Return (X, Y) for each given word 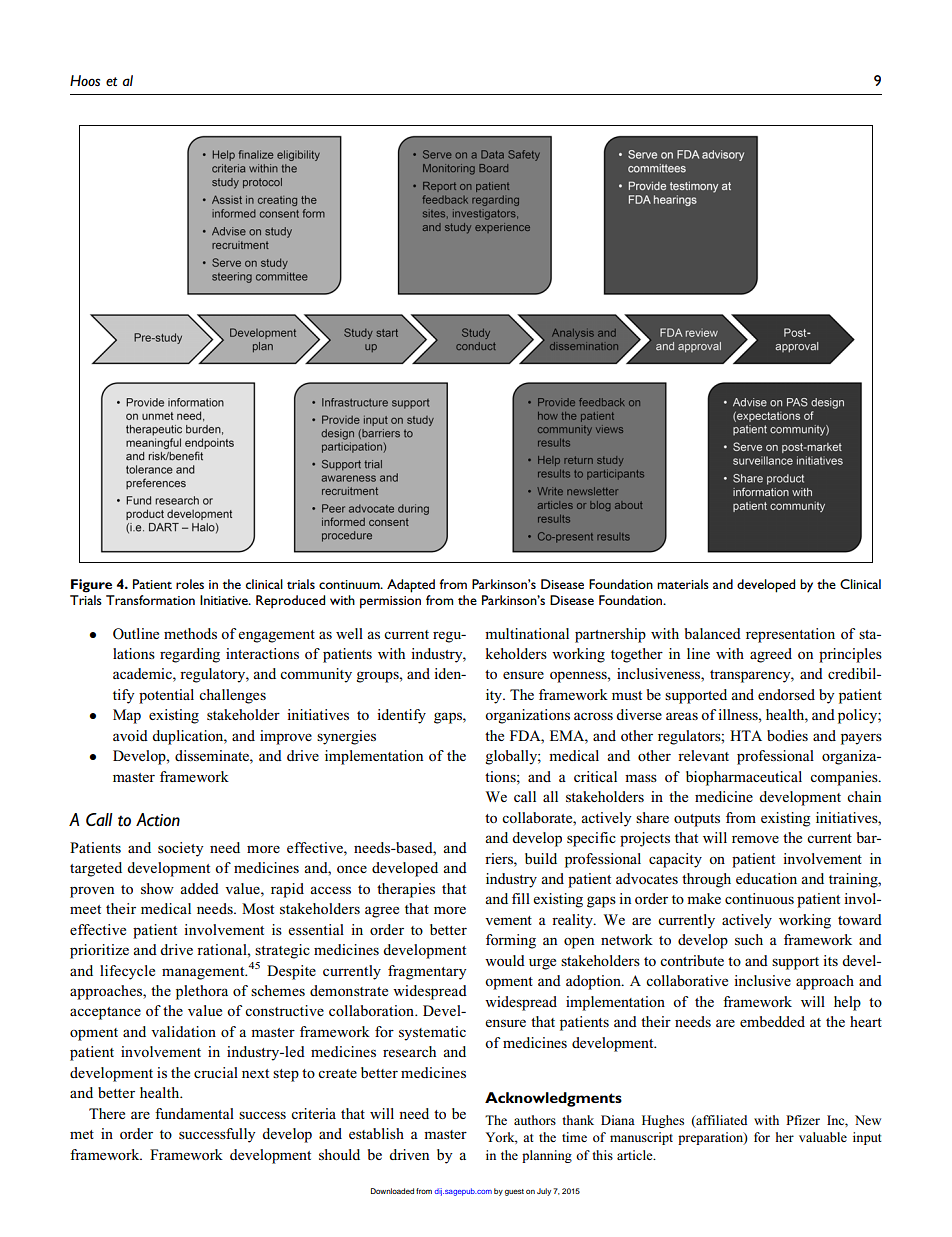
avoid (130, 735)
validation (183, 1031)
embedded (772, 1021)
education (766, 878)
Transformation (150, 600)
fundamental (194, 1113)
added (199, 888)
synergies (346, 737)
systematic (432, 1033)
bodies (787, 735)
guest (514, 1192)
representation (790, 635)
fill (521, 898)
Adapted (411, 586)
